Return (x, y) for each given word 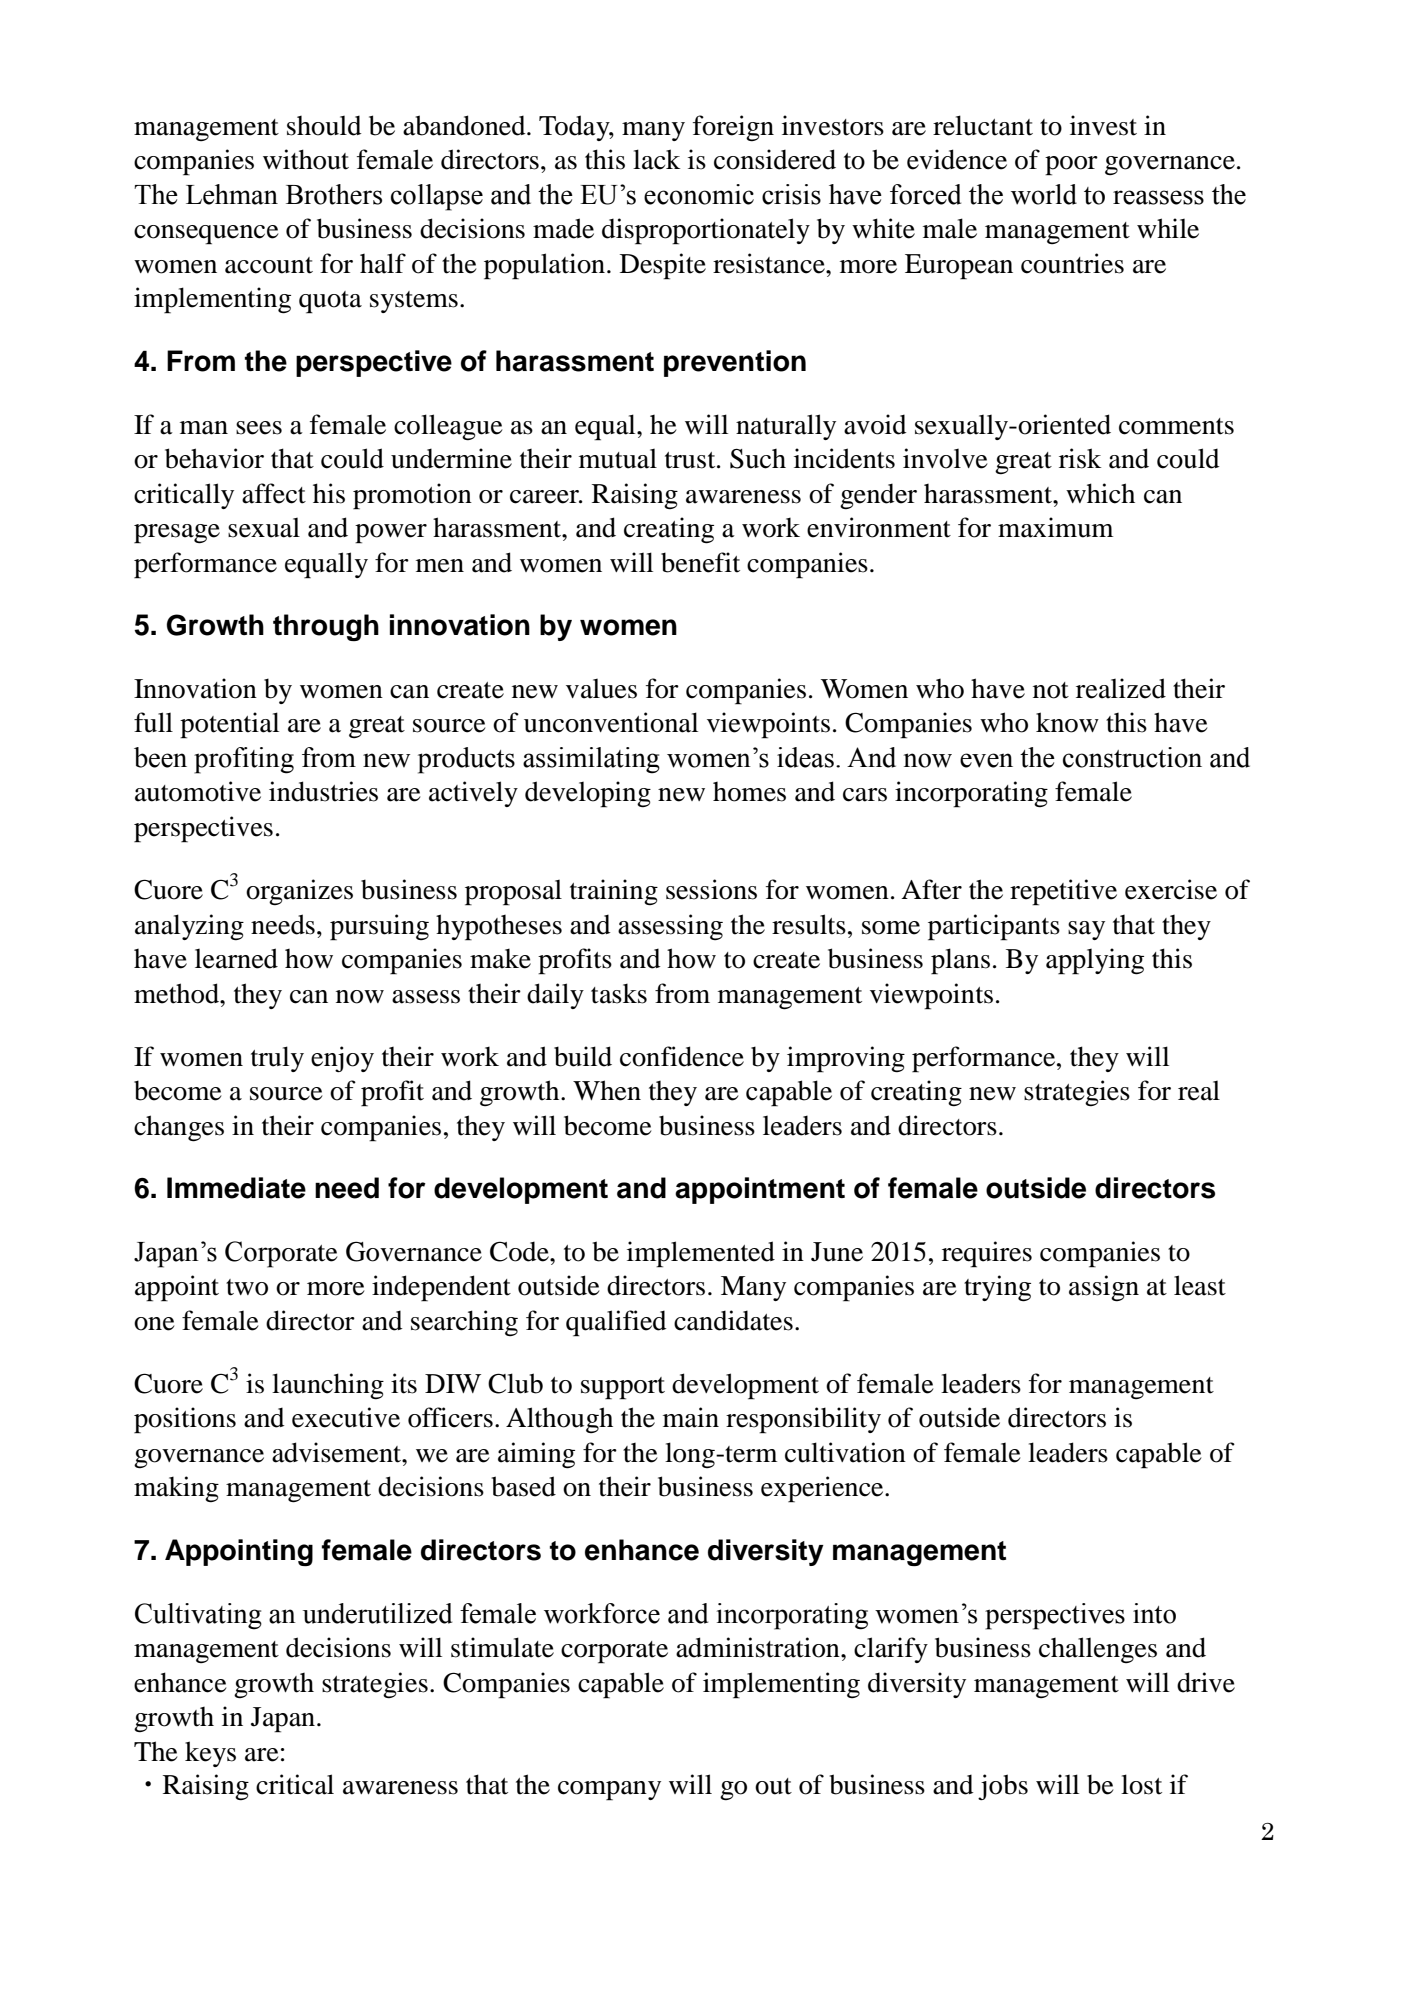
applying (1095, 961)
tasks (619, 993)
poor (1071, 166)
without (306, 159)
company (609, 1791)
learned (236, 958)
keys (210, 1754)
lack (656, 159)
